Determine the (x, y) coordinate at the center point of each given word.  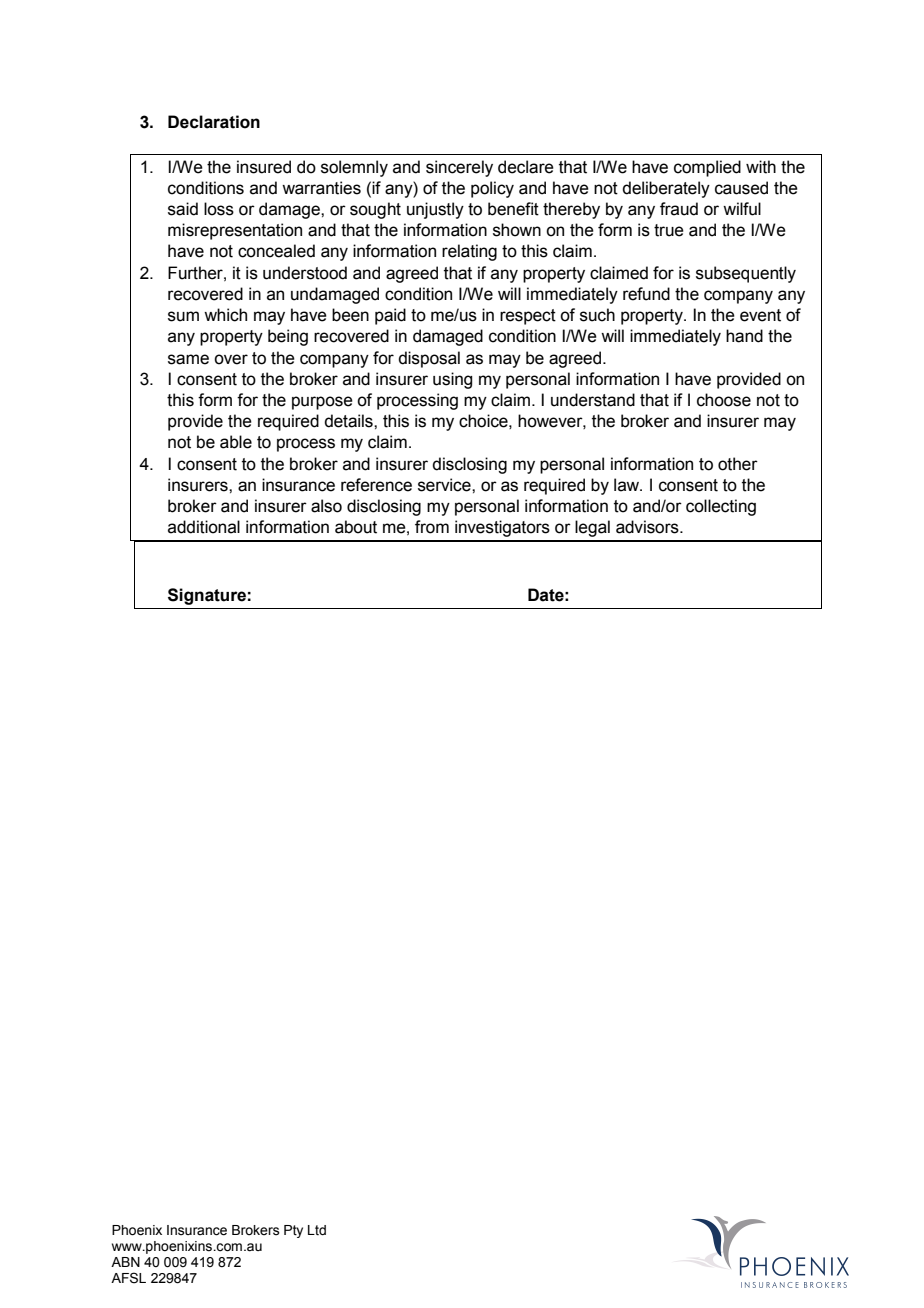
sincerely (459, 168)
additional (204, 527)
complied (707, 168)
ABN (125, 1262)
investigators (502, 528)
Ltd (317, 1230)
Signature (207, 596)
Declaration (214, 122)
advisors (648, 527)
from (432, 527)
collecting (721, 507)
